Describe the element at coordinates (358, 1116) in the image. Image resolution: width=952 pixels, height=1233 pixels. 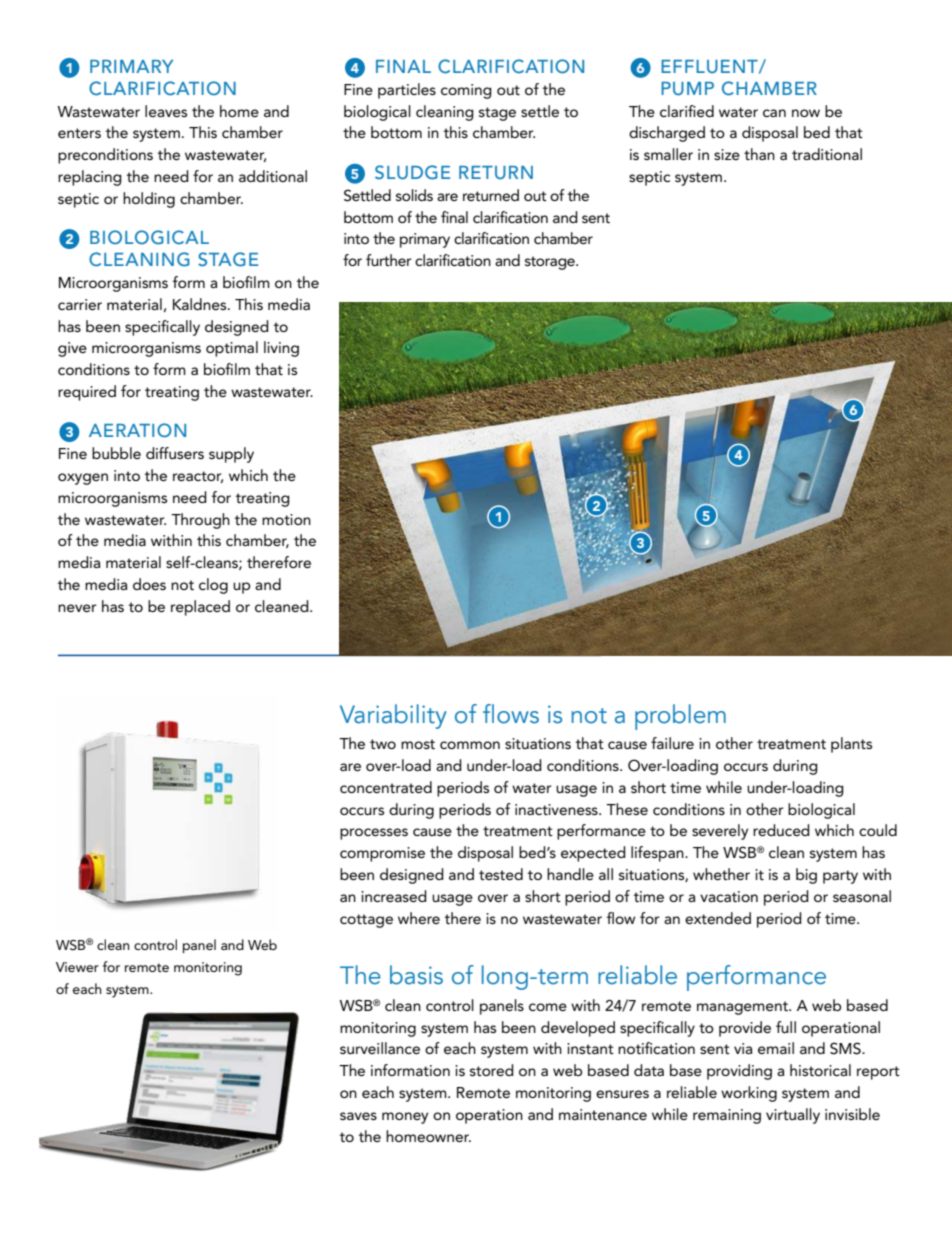
I see `saves` at that location.
